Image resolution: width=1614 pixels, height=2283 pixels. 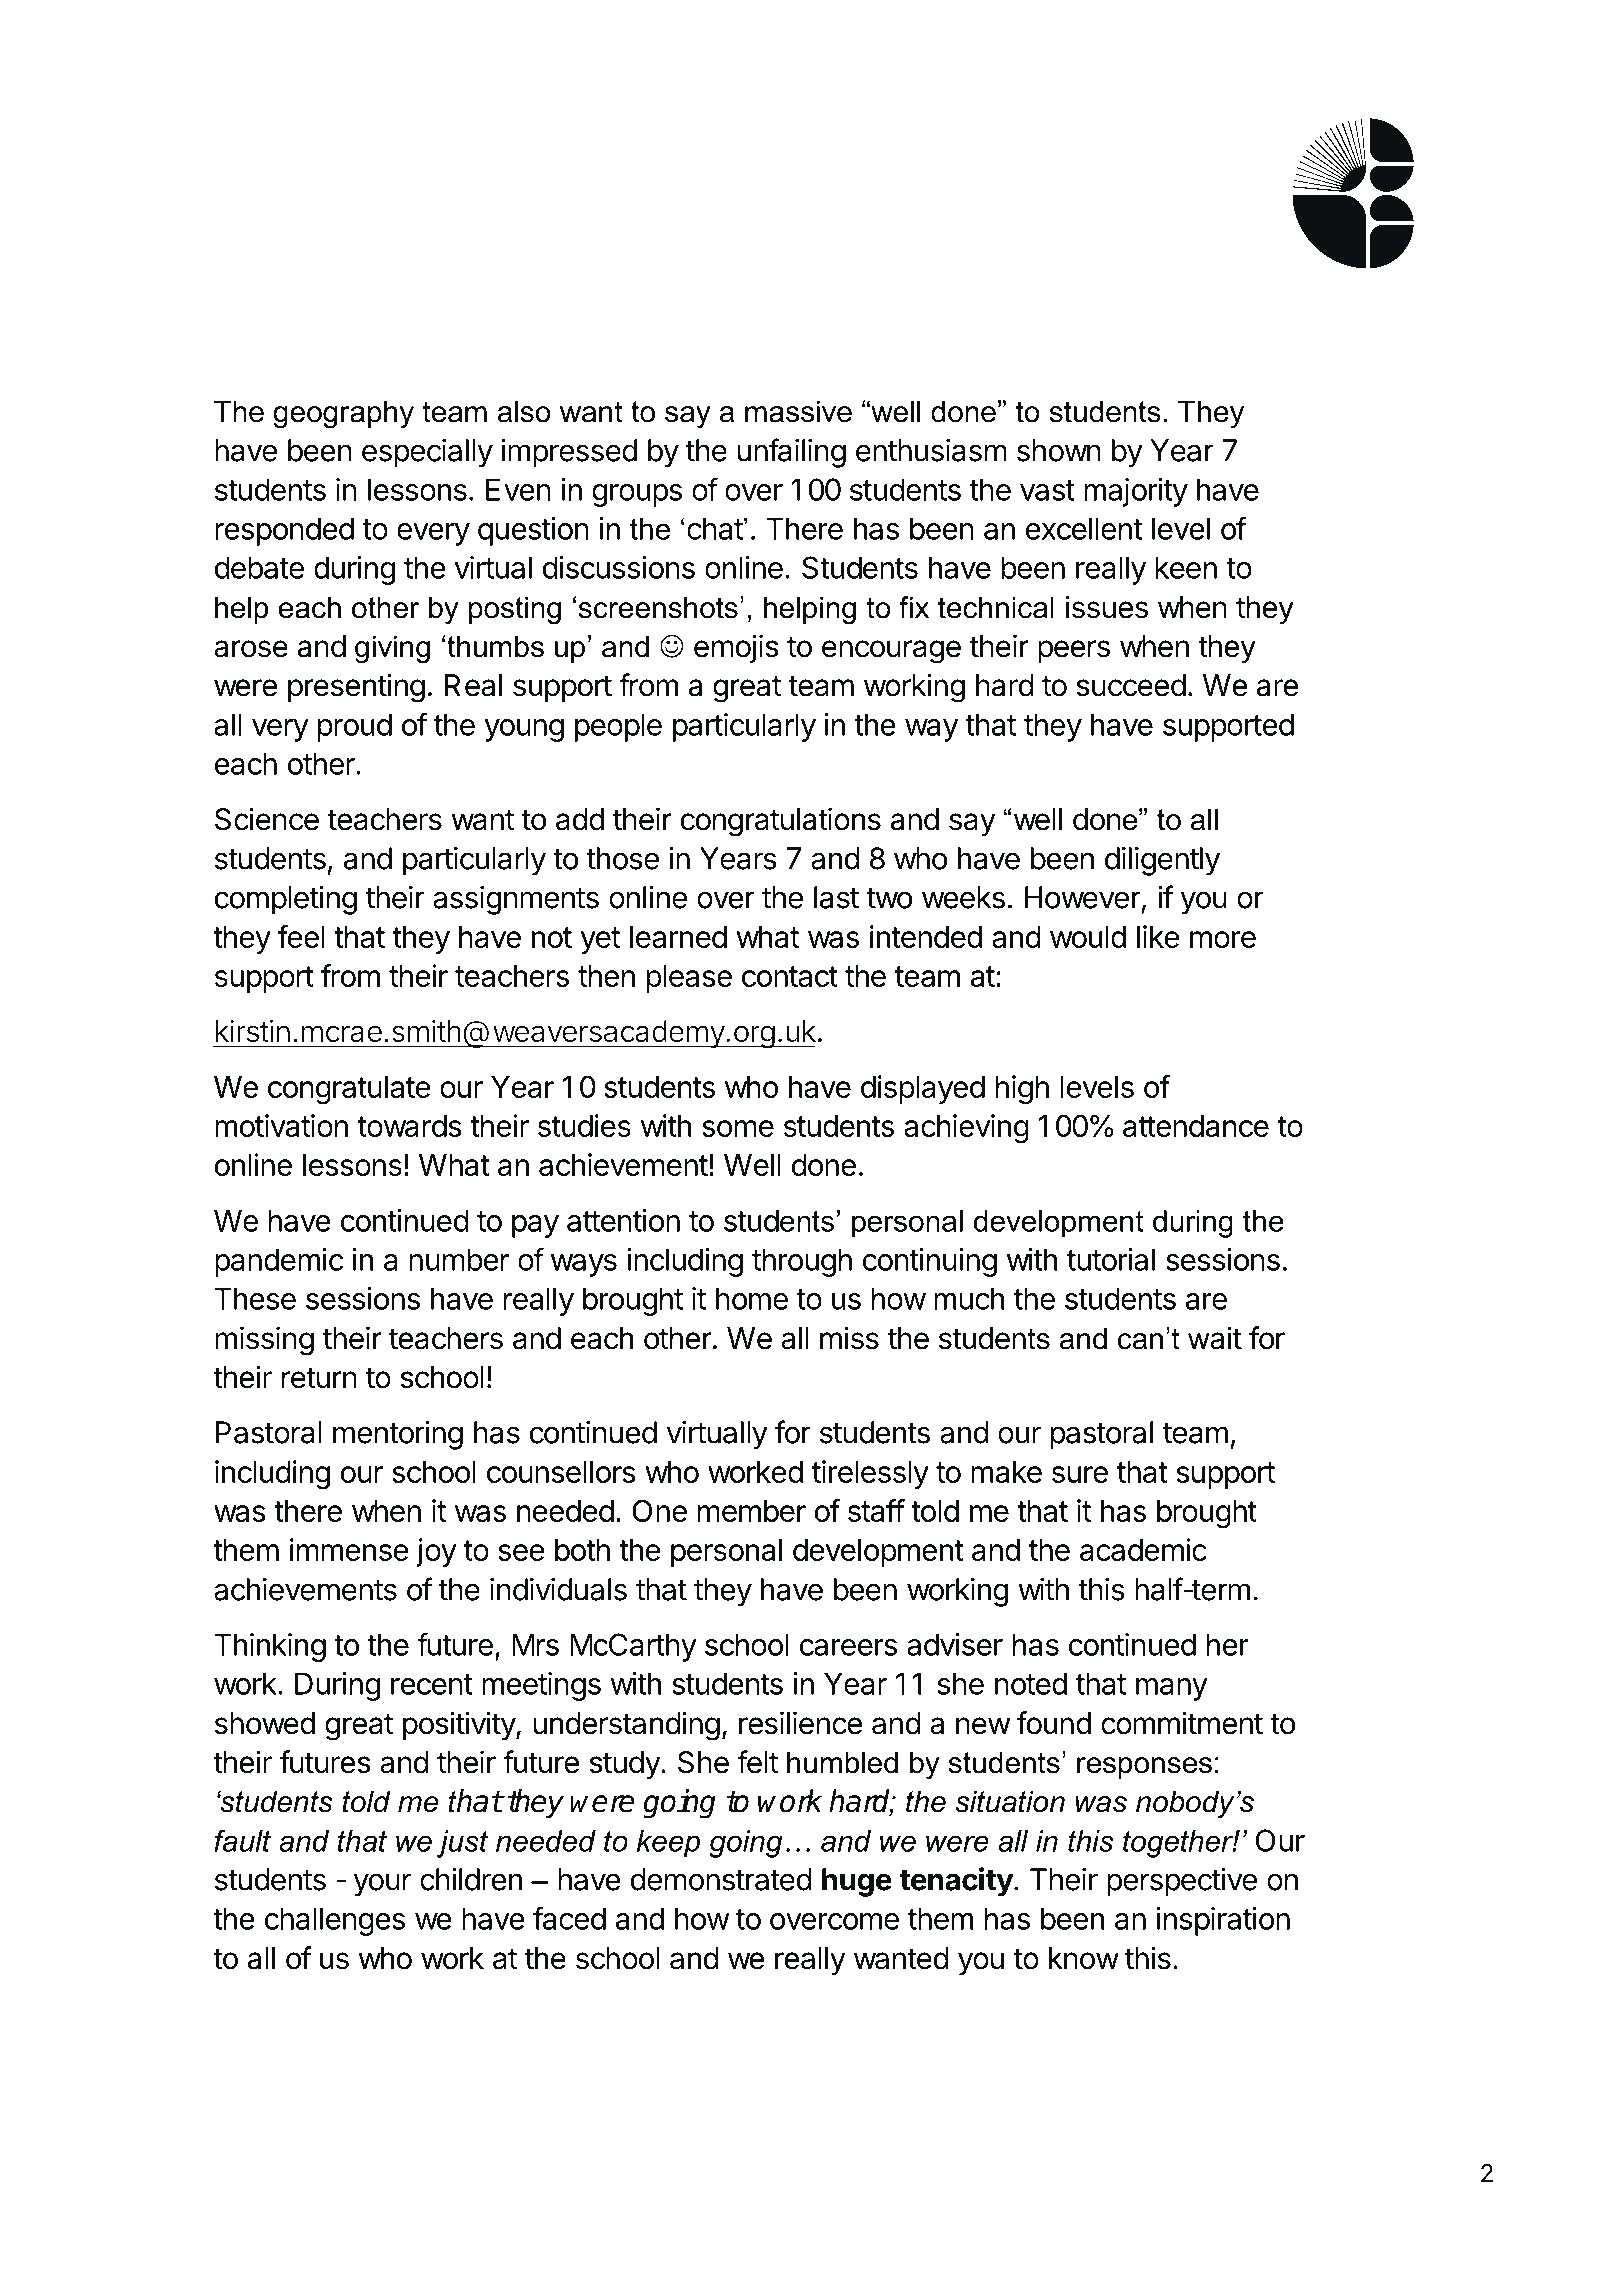 What do you see at coordinates (334, 1921) in the screenshot?
I see `challenges` at bounding box center [334, 1921].
